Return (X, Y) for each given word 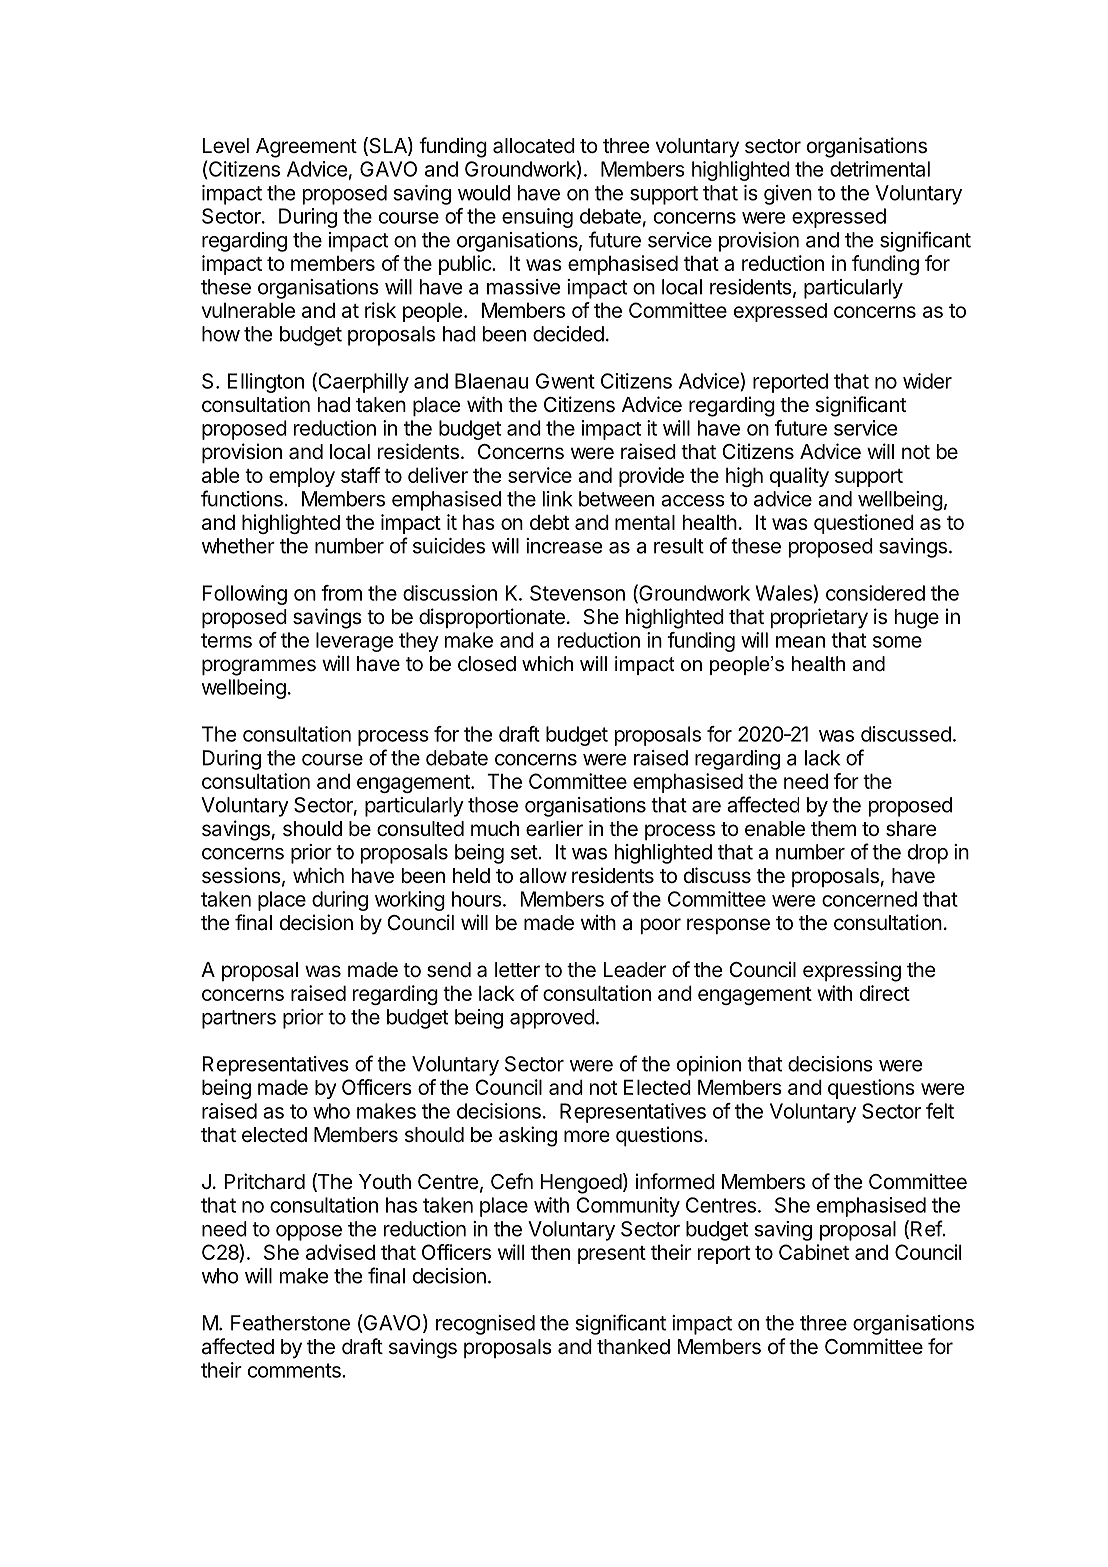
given (788, 195)
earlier (554, 828)
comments (295, 1370)
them (833, 829)
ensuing (537, 218)
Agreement (306, 148)
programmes (259, 667)
